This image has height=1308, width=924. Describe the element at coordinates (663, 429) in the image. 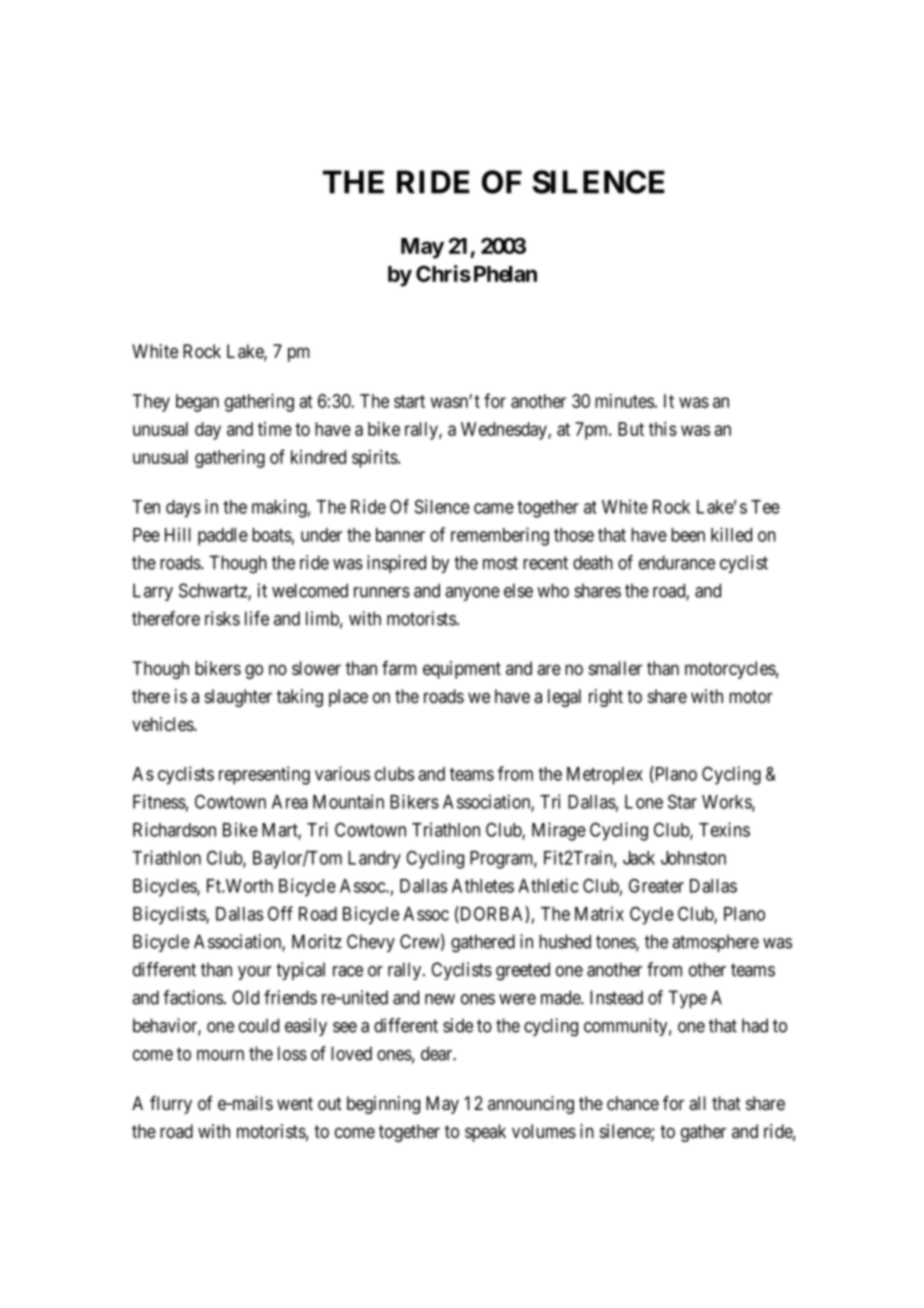

I see `this` at that location.
